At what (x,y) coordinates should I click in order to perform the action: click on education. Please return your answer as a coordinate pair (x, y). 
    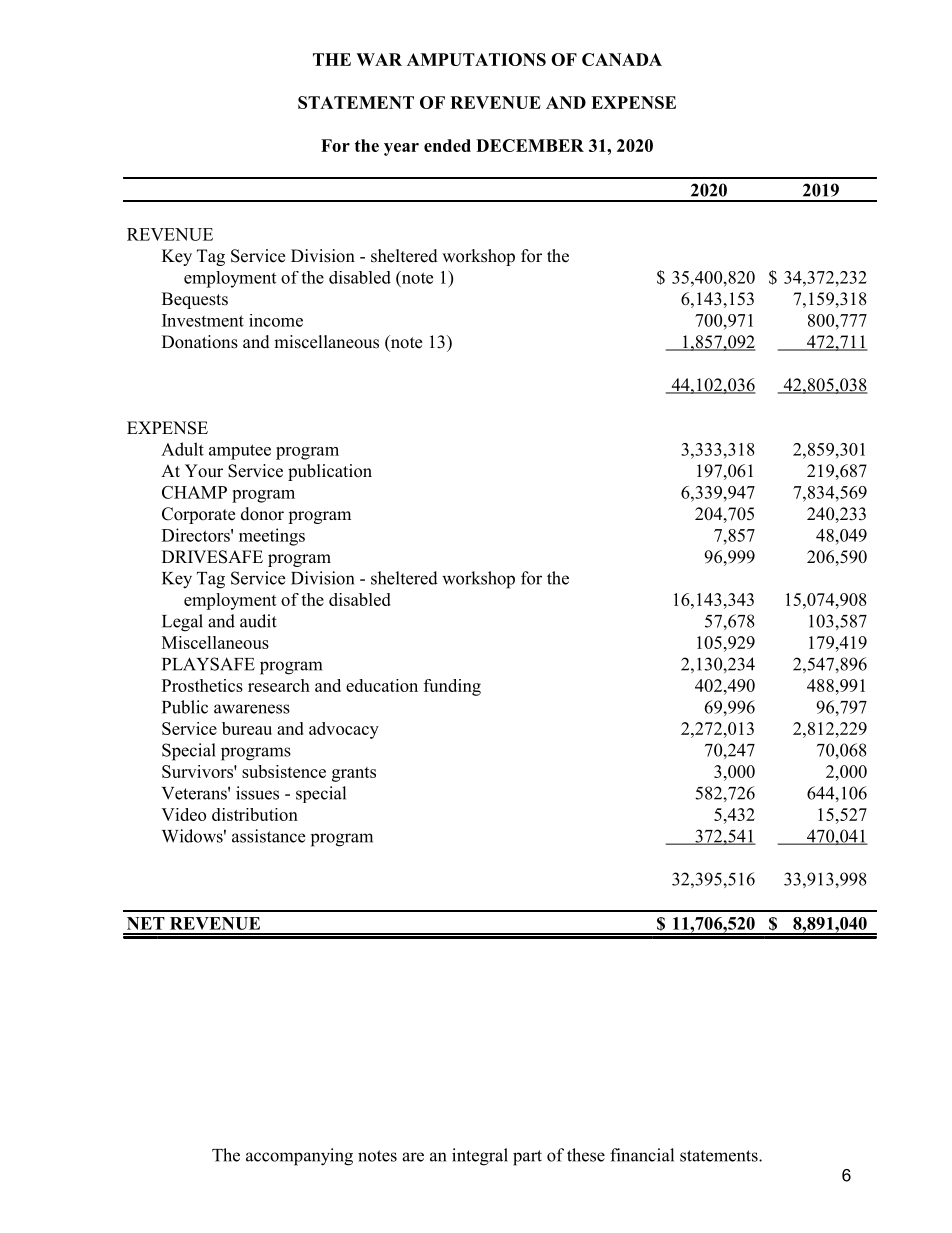
    Looking at the image, I should click on (382, 685).
